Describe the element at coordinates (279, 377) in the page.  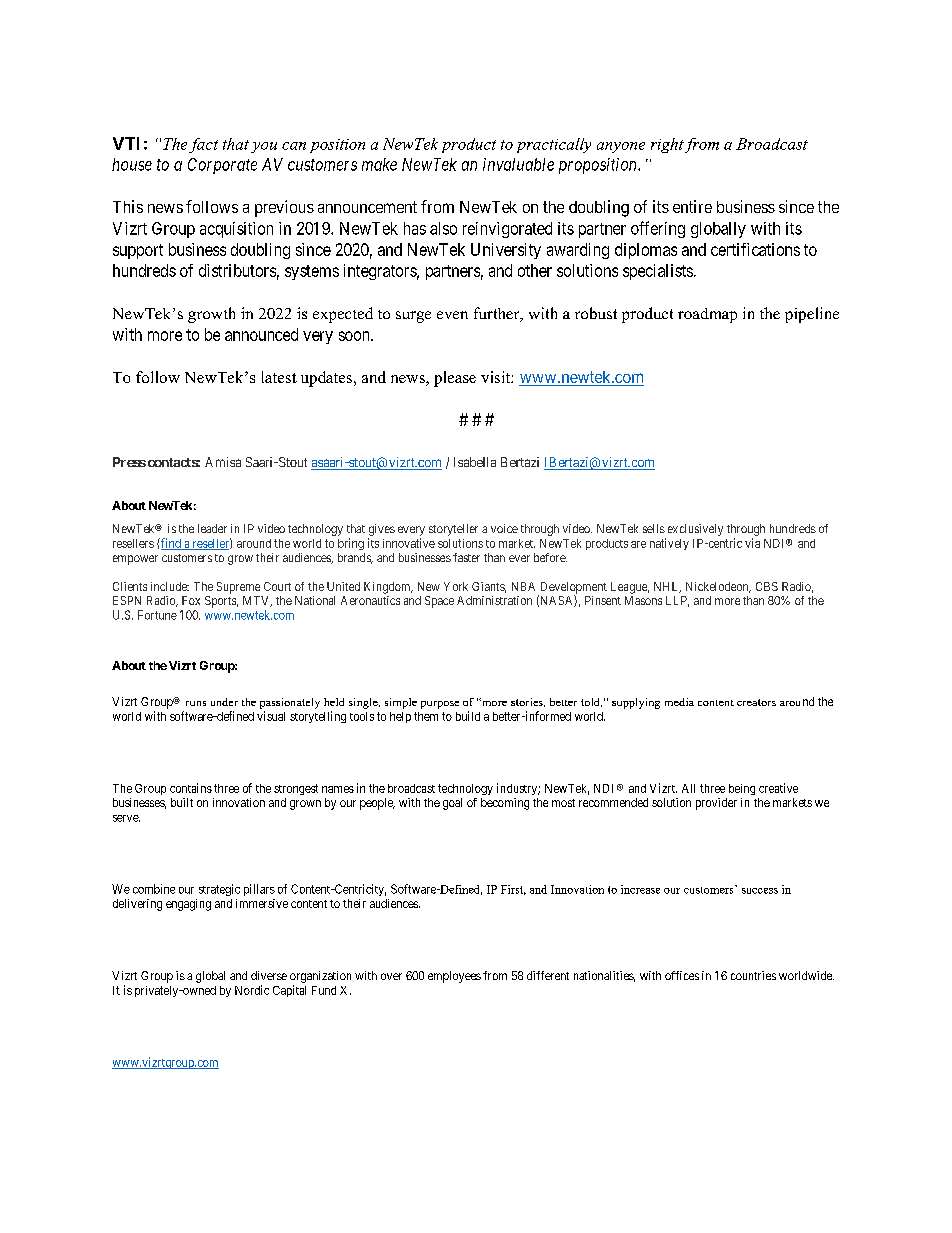
I see `latest` at that location.
